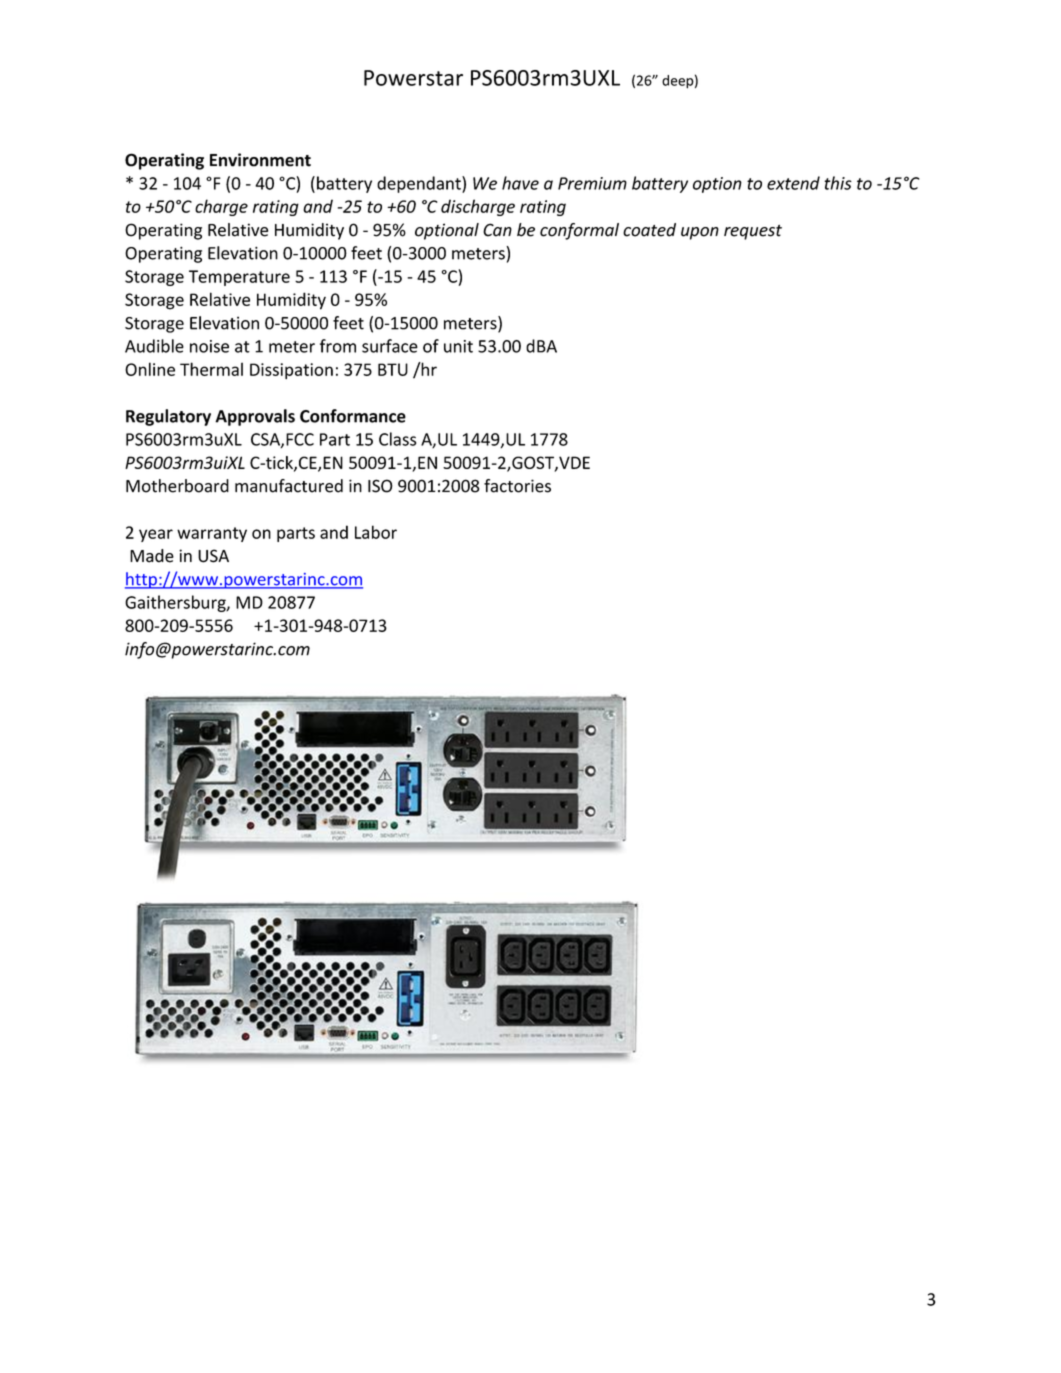  I want to click on warranty, so click(212, 534).
